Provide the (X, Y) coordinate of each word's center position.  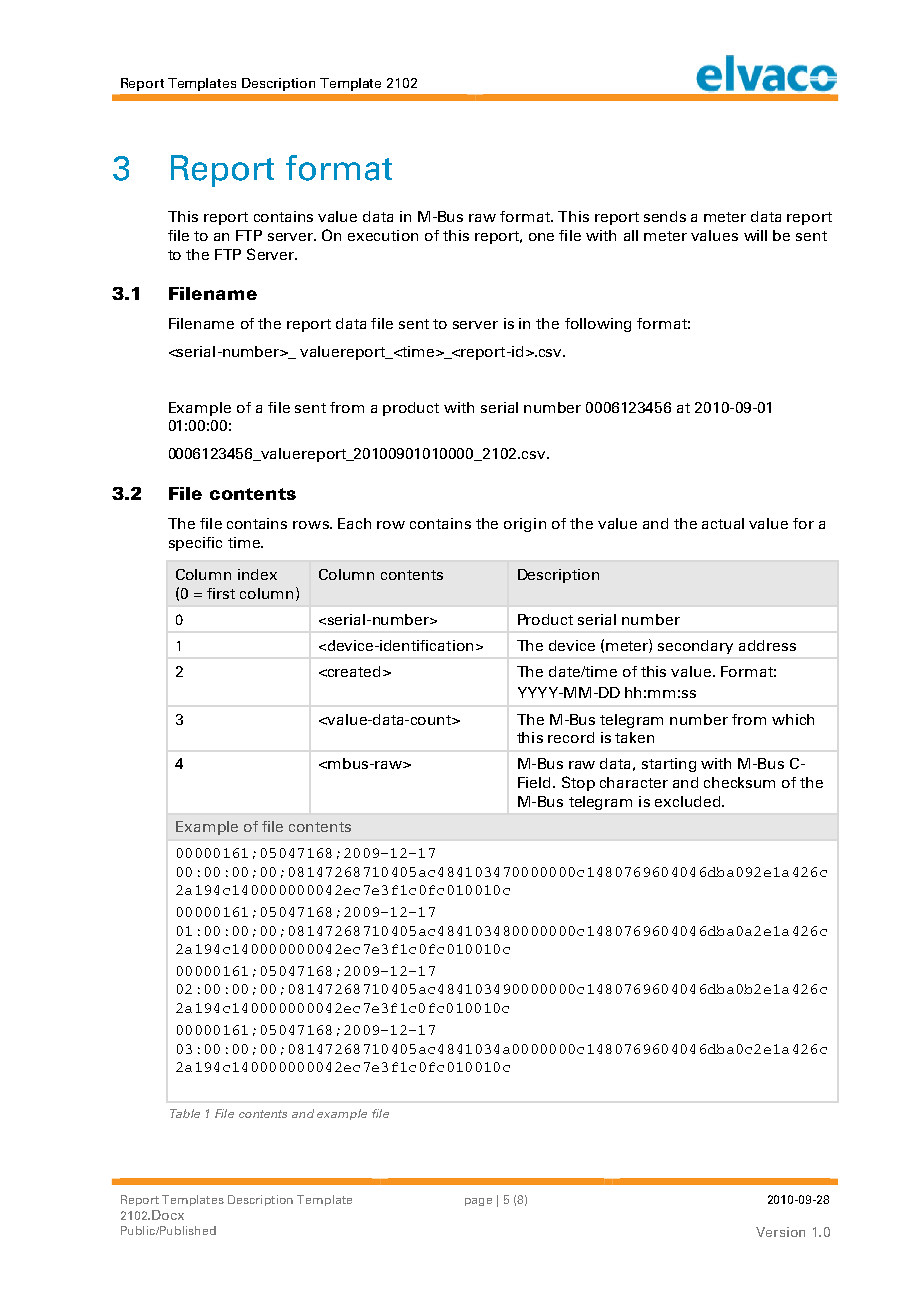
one (541, 237)
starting (669, 765)
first (221, 593)
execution (383, 235)
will (755, 235)
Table (185, 1113)
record (571, 737)
